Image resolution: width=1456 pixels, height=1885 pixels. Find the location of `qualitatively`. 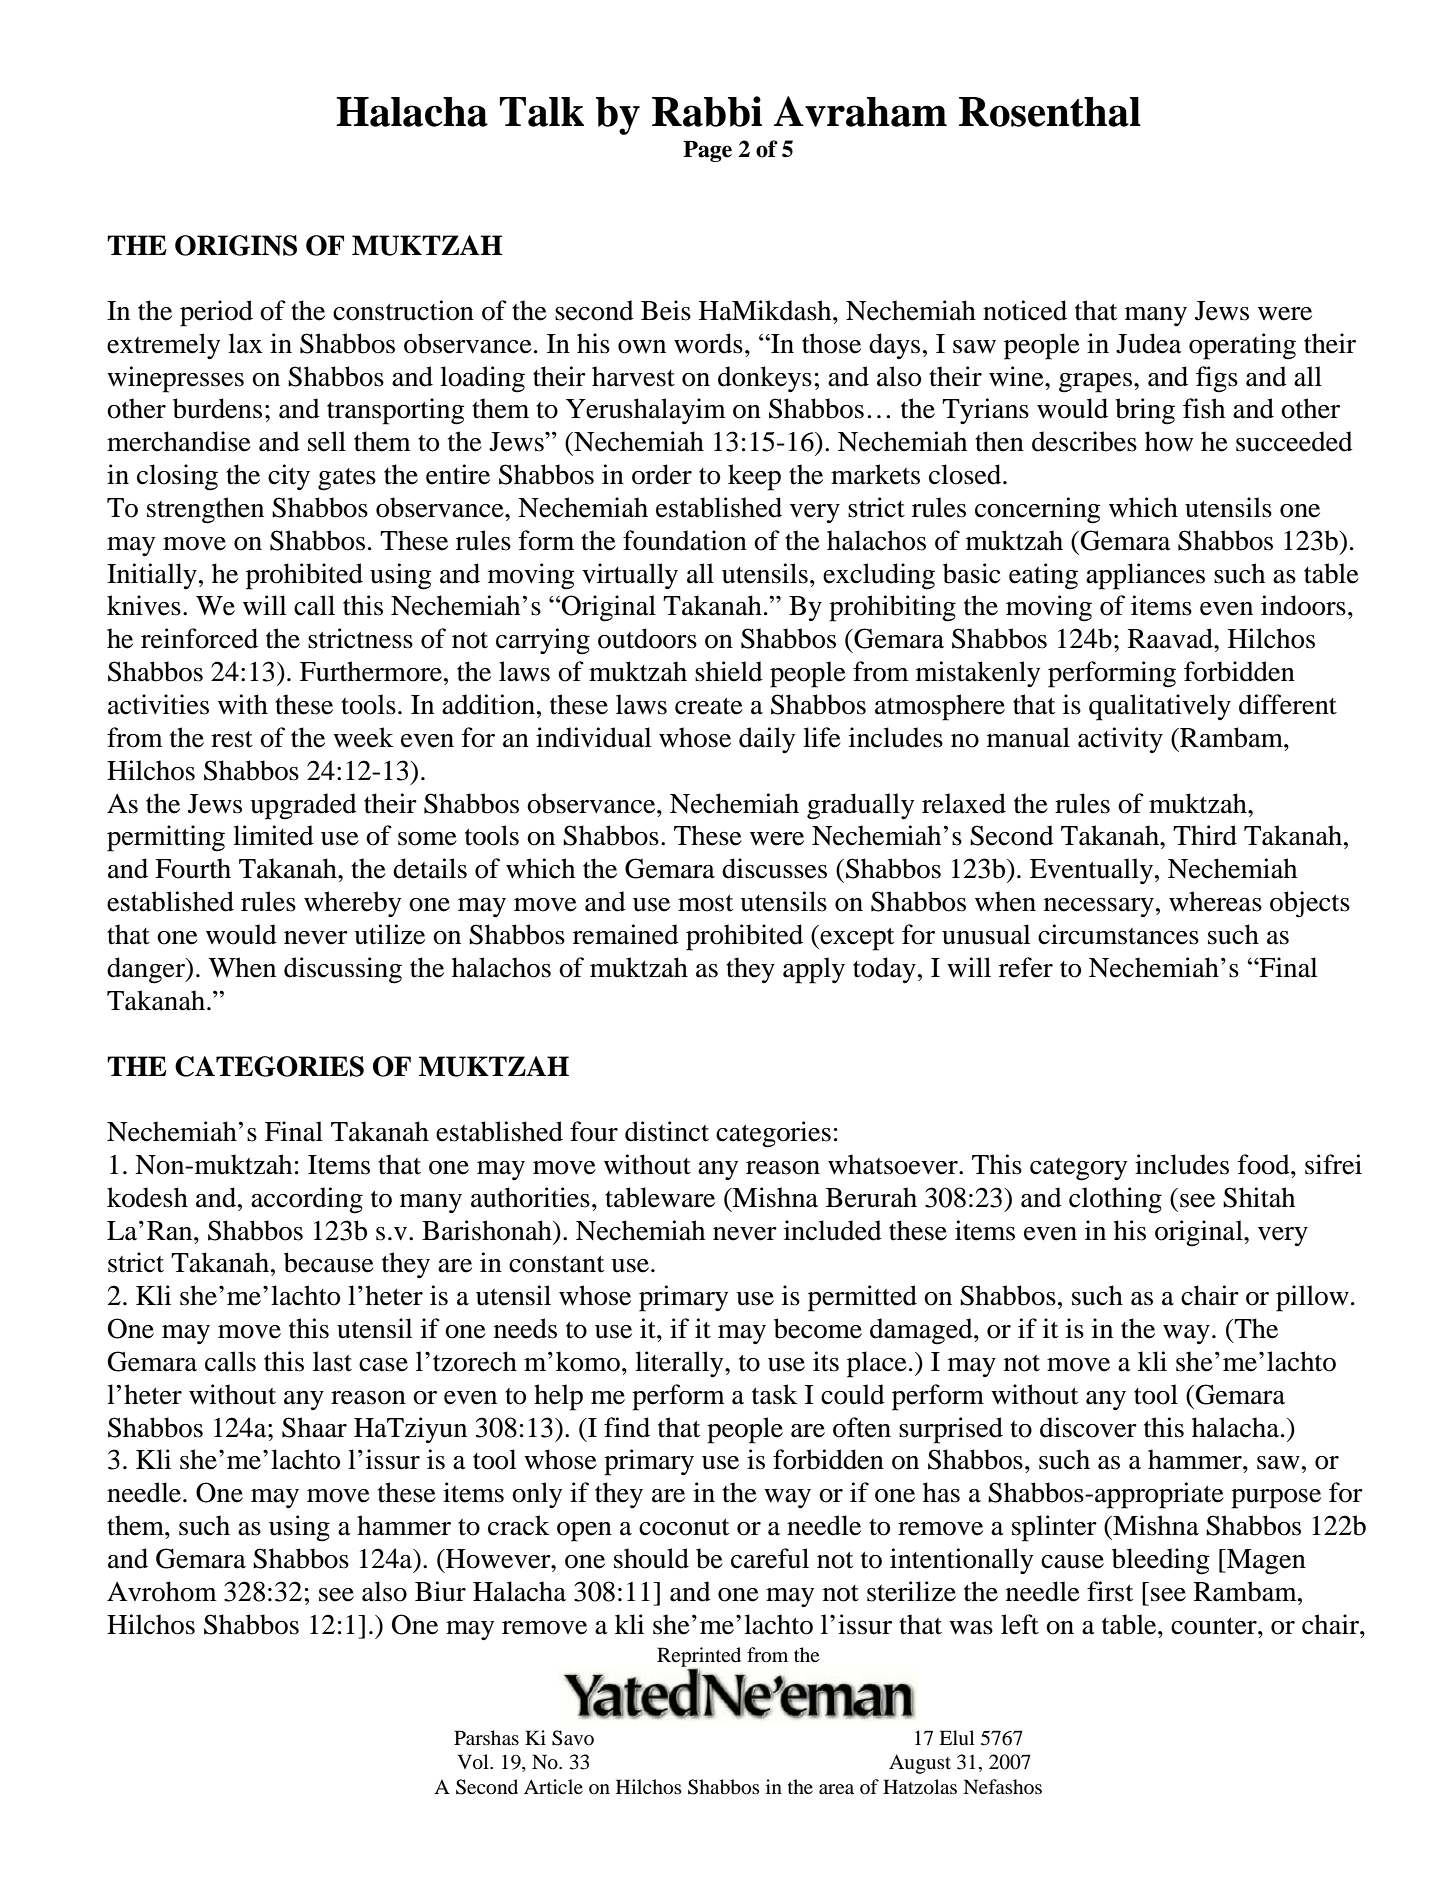

qualitatively is located at coordinates (1160, 707).
